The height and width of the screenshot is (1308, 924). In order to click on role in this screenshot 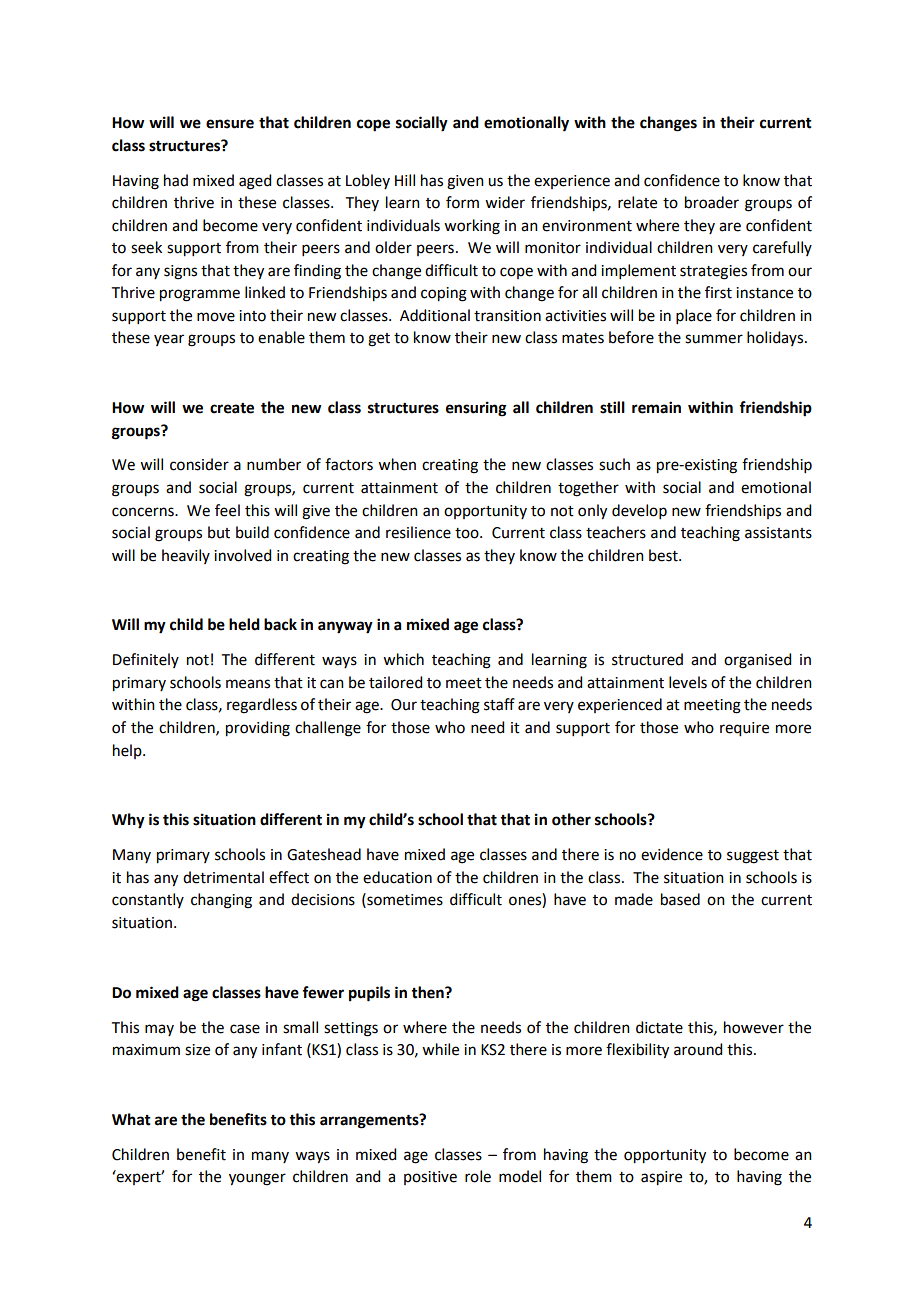, I will do `click(478, 1176)`.
